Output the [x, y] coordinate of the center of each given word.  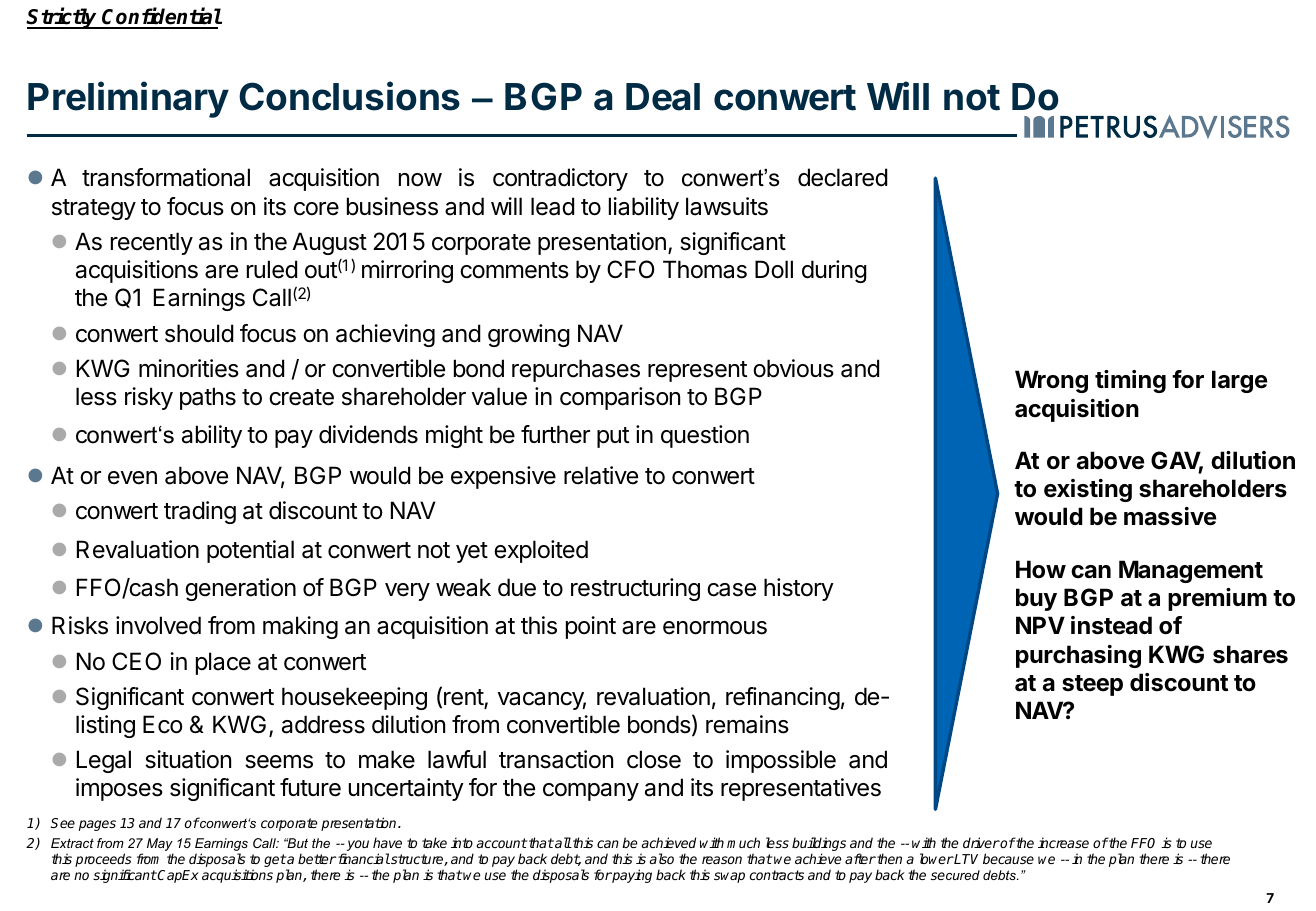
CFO [630, 269]
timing [1130, 381]
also [661, 858]
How [1041, 569]
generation [240, 589]
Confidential [161, 17]
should [199, 333]
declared [843, 177]
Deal [663, 97]
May [160, 846]
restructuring [635, 589]
